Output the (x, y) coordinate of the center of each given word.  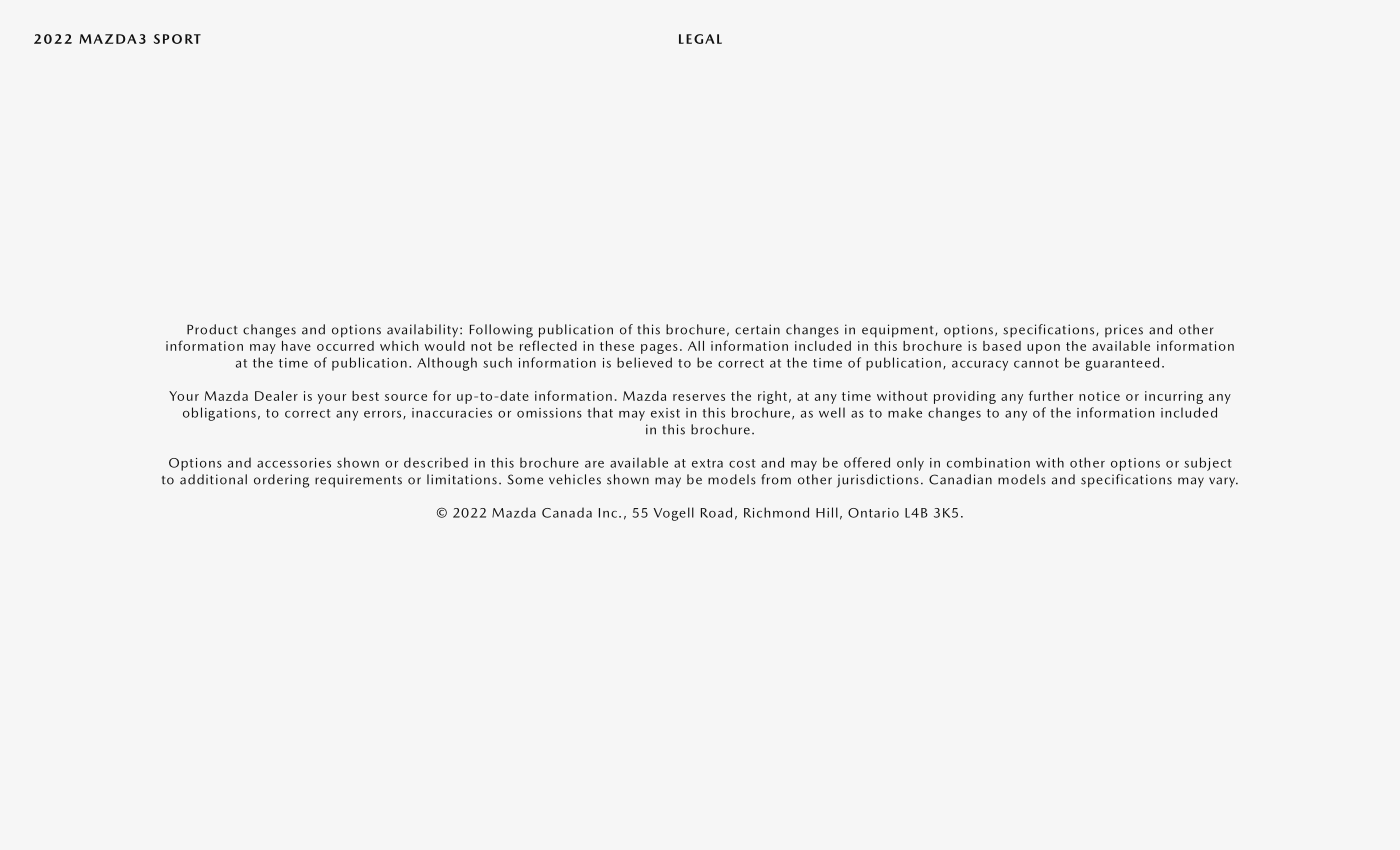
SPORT (177, 39)
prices (1124, 330)
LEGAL (700, 39)
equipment (899, 331)
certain (757, 329)
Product (212, 329)
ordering (281, 481)
